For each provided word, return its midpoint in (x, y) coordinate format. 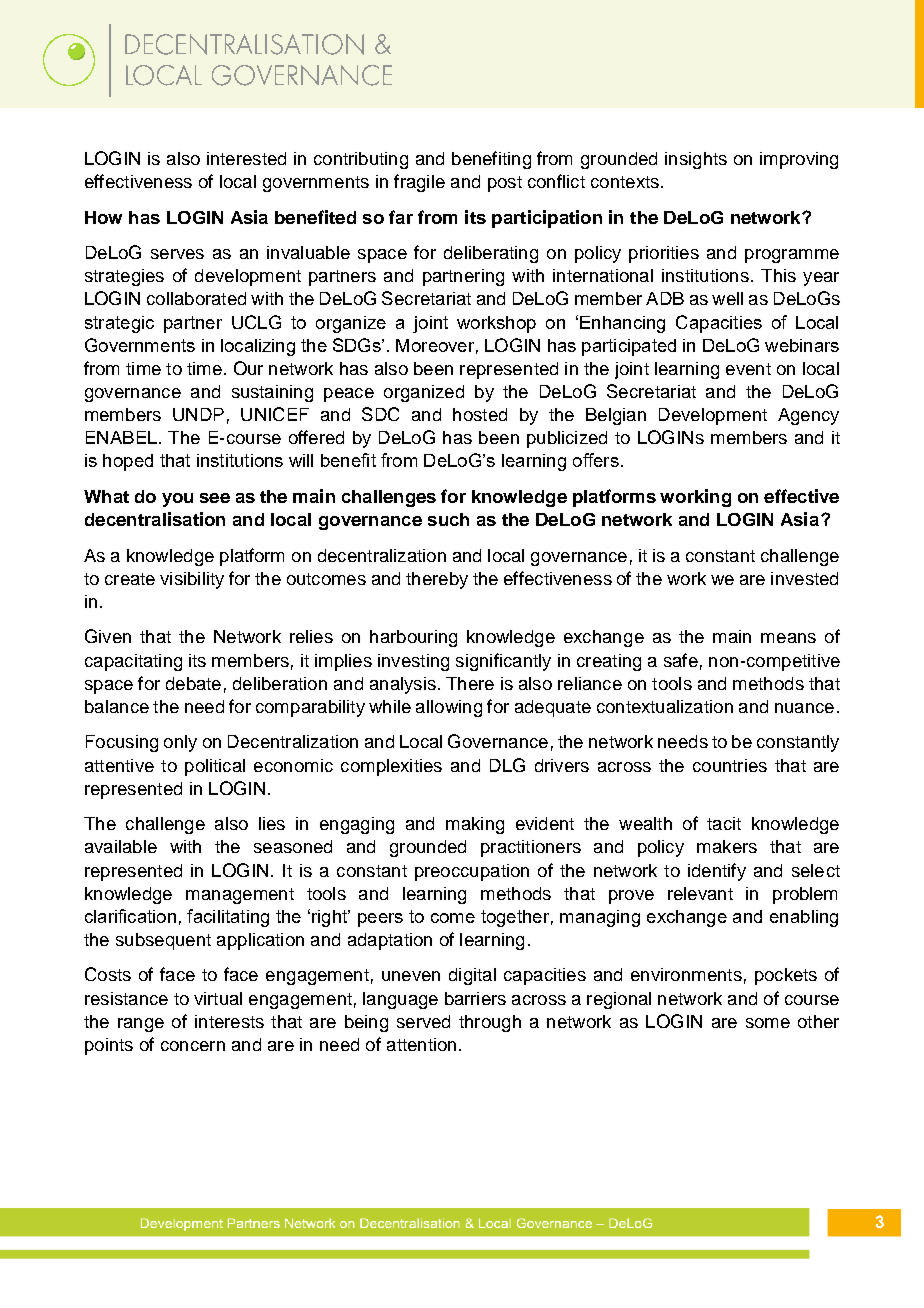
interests (229, 1021)
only (180, 743)
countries (730, 765)
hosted (480, 414)
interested (246, 158)
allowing (449, 708)
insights (696, 160)
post (505, 184)
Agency (808, 416)
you (177, 500)
